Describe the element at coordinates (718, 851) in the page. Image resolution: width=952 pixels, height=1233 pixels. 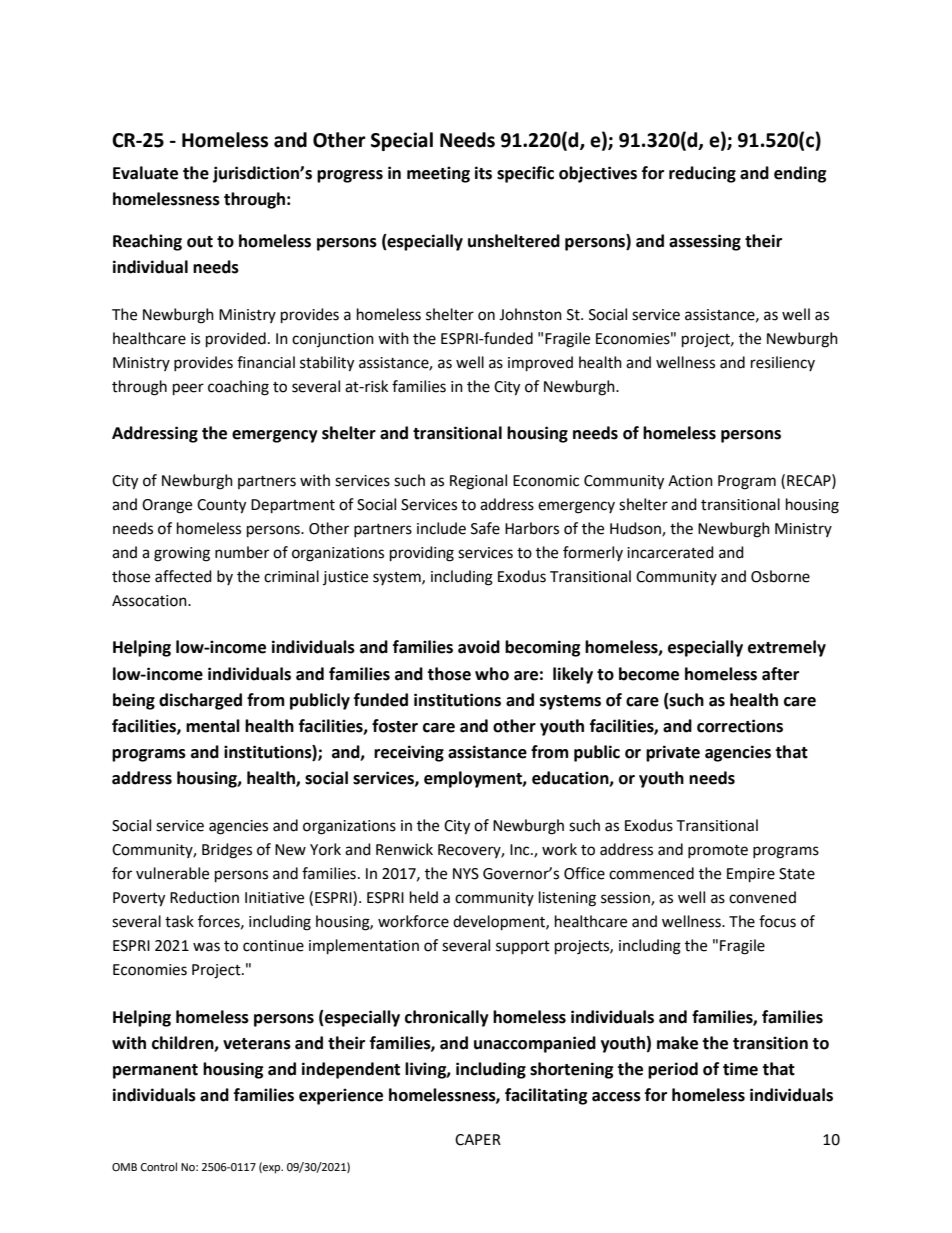
I see `promote` at that location.
